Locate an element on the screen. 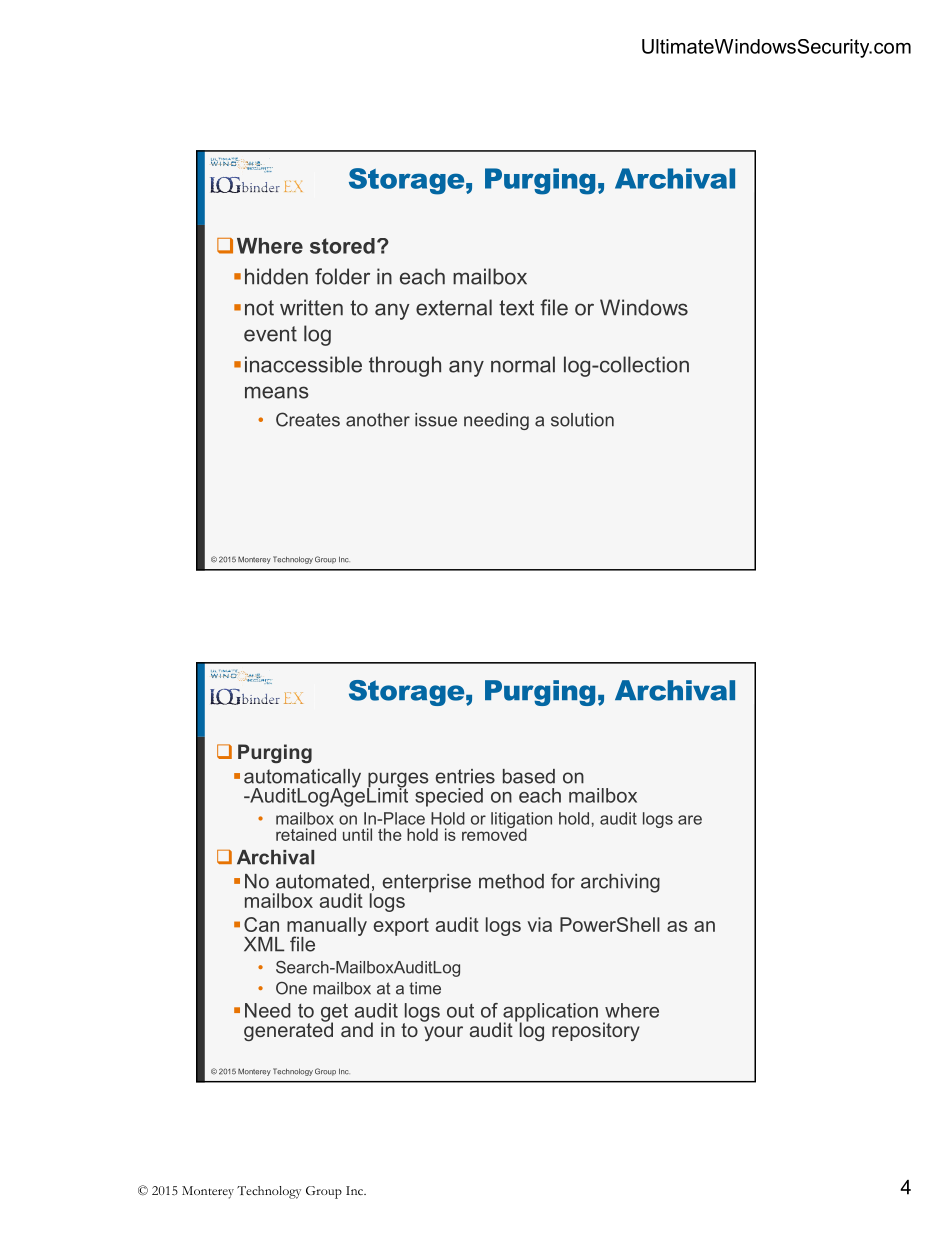 The width and height of the screenshot is (952, 1233). get is located at coordinates (334, 1013).
